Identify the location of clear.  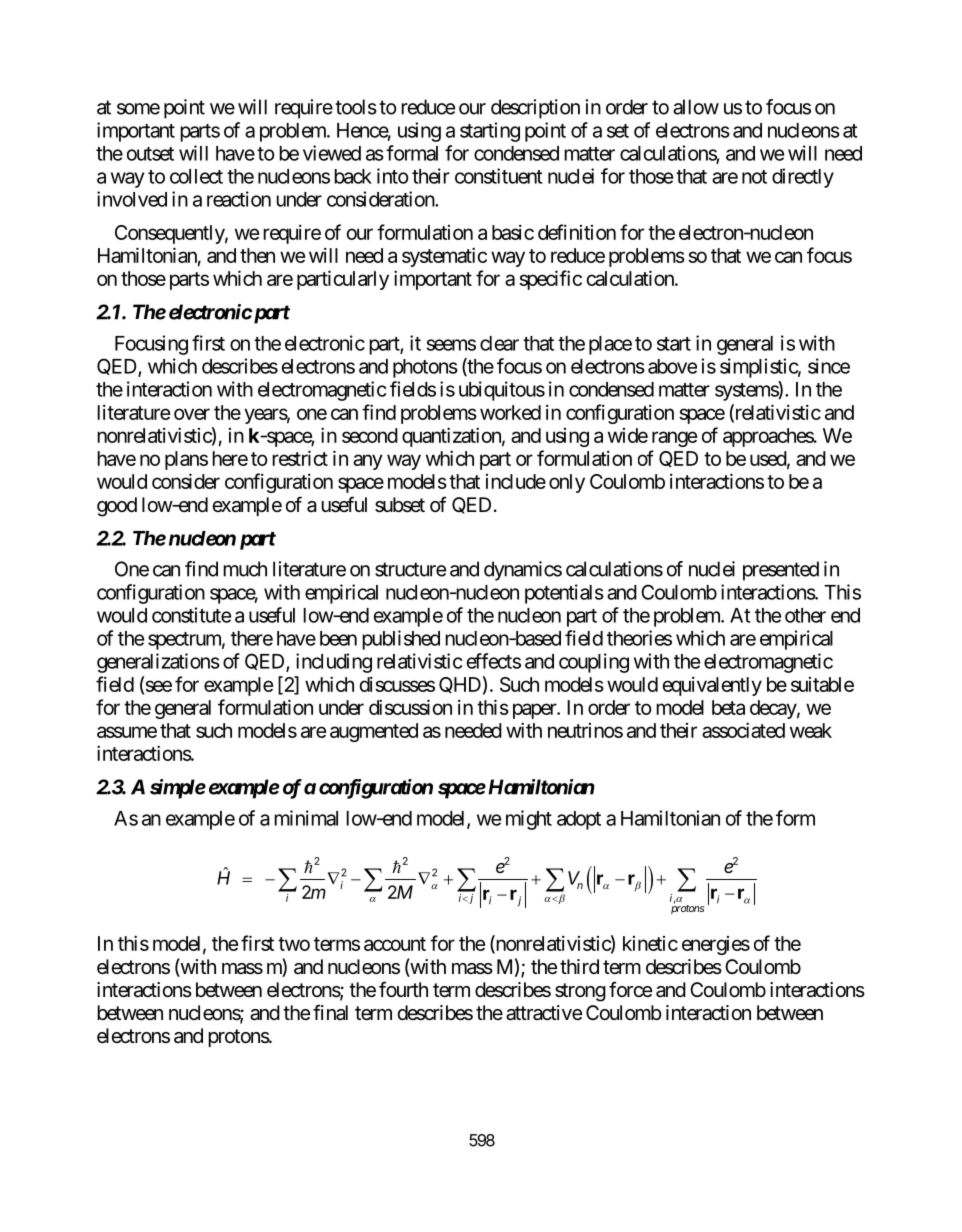
(499, 343).
